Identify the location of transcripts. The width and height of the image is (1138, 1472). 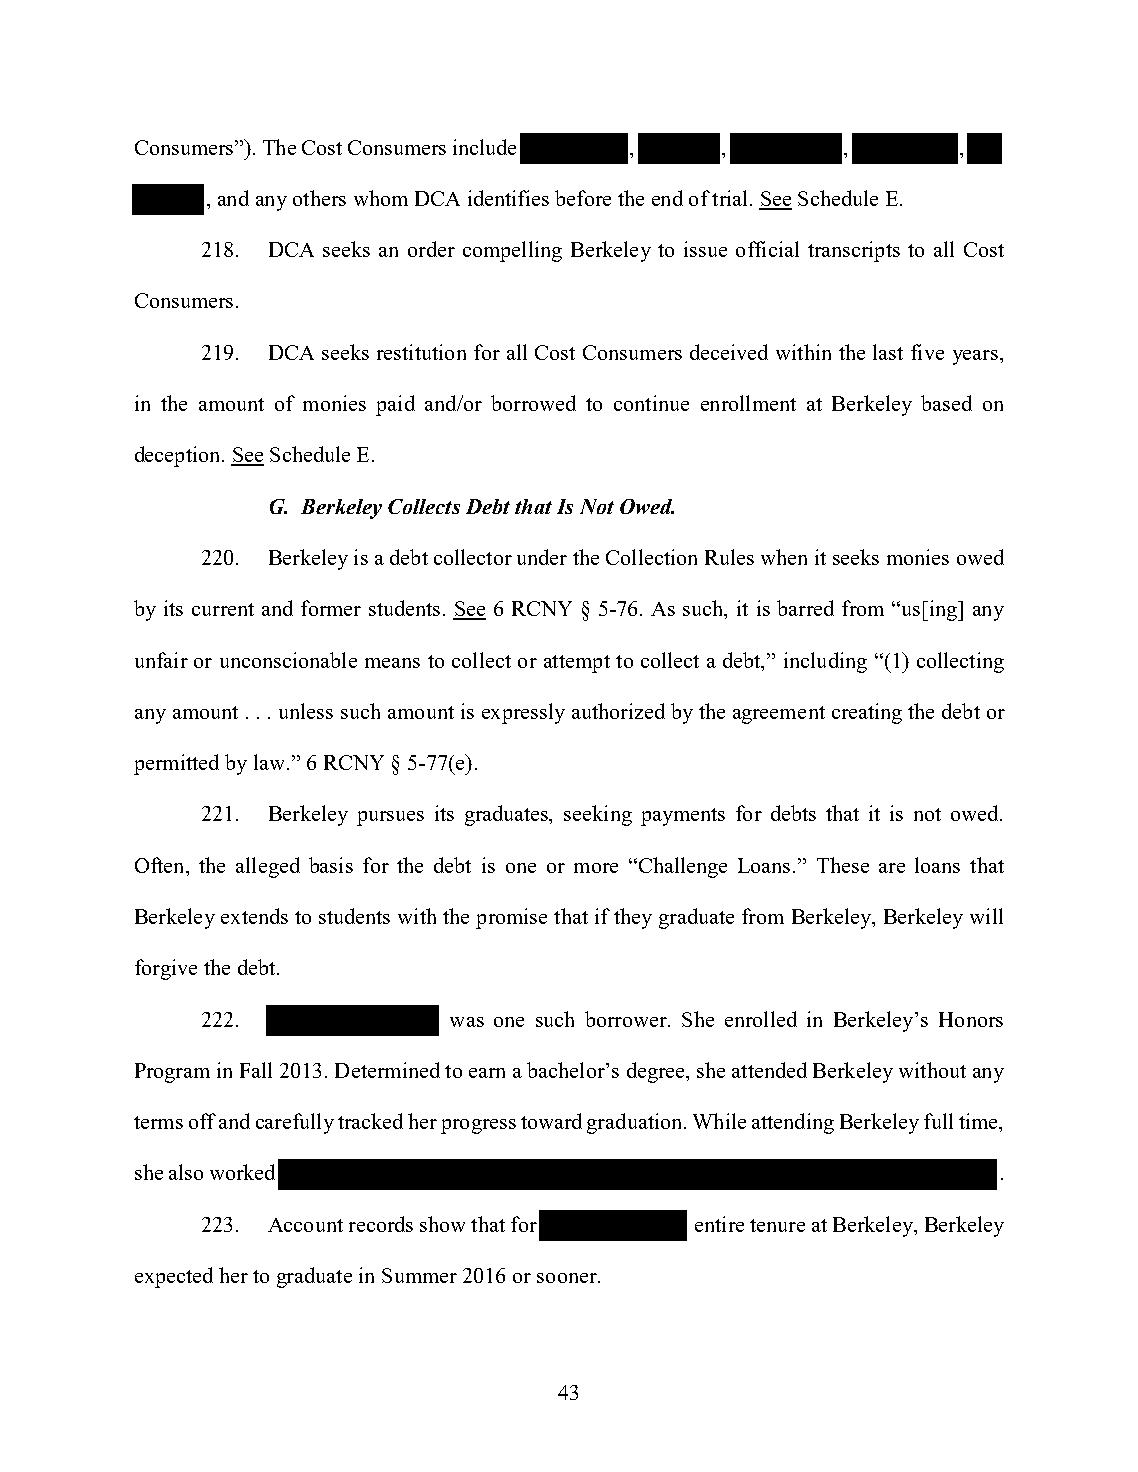
(854, 251).
